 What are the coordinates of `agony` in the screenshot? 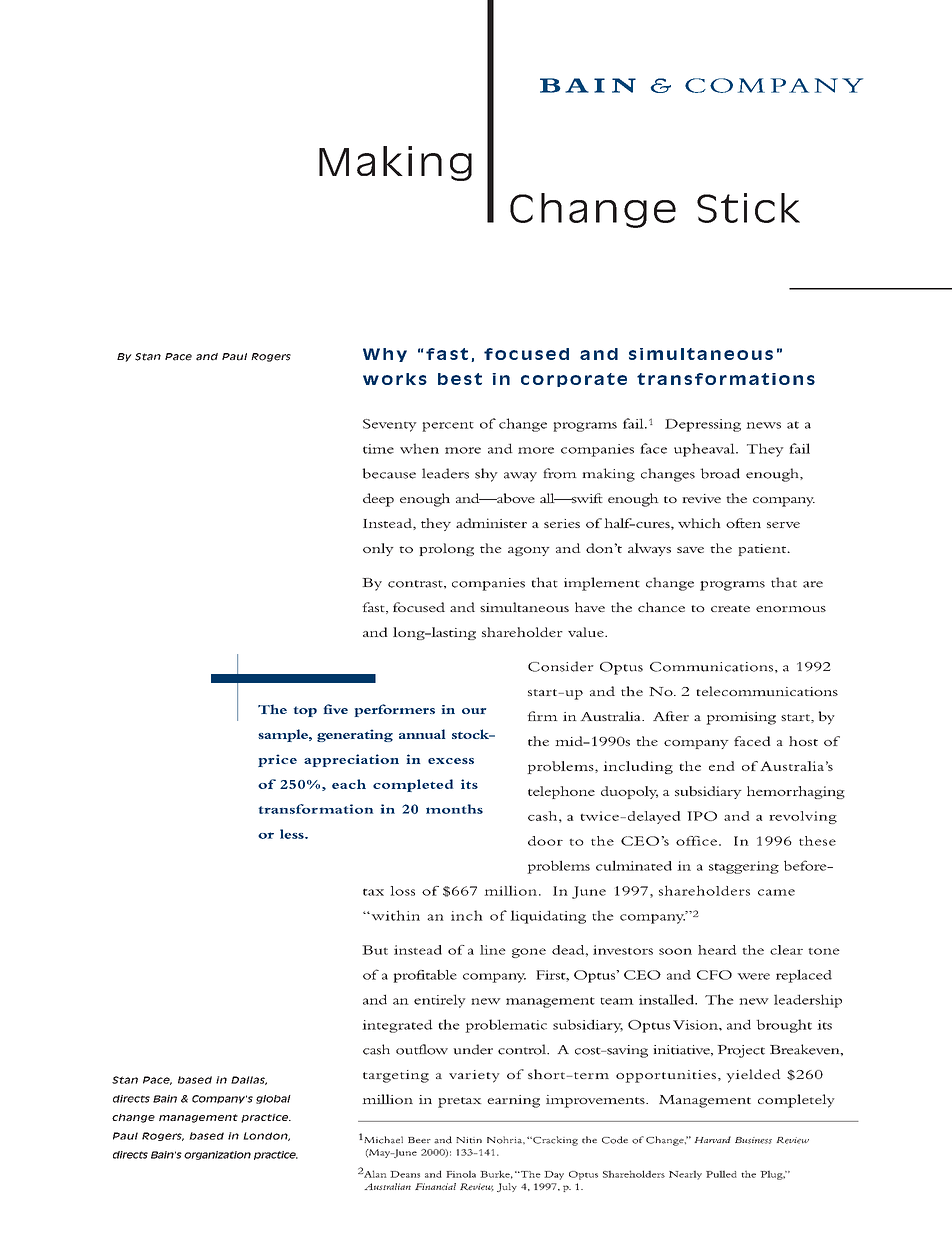 It's located at (529, 551).
